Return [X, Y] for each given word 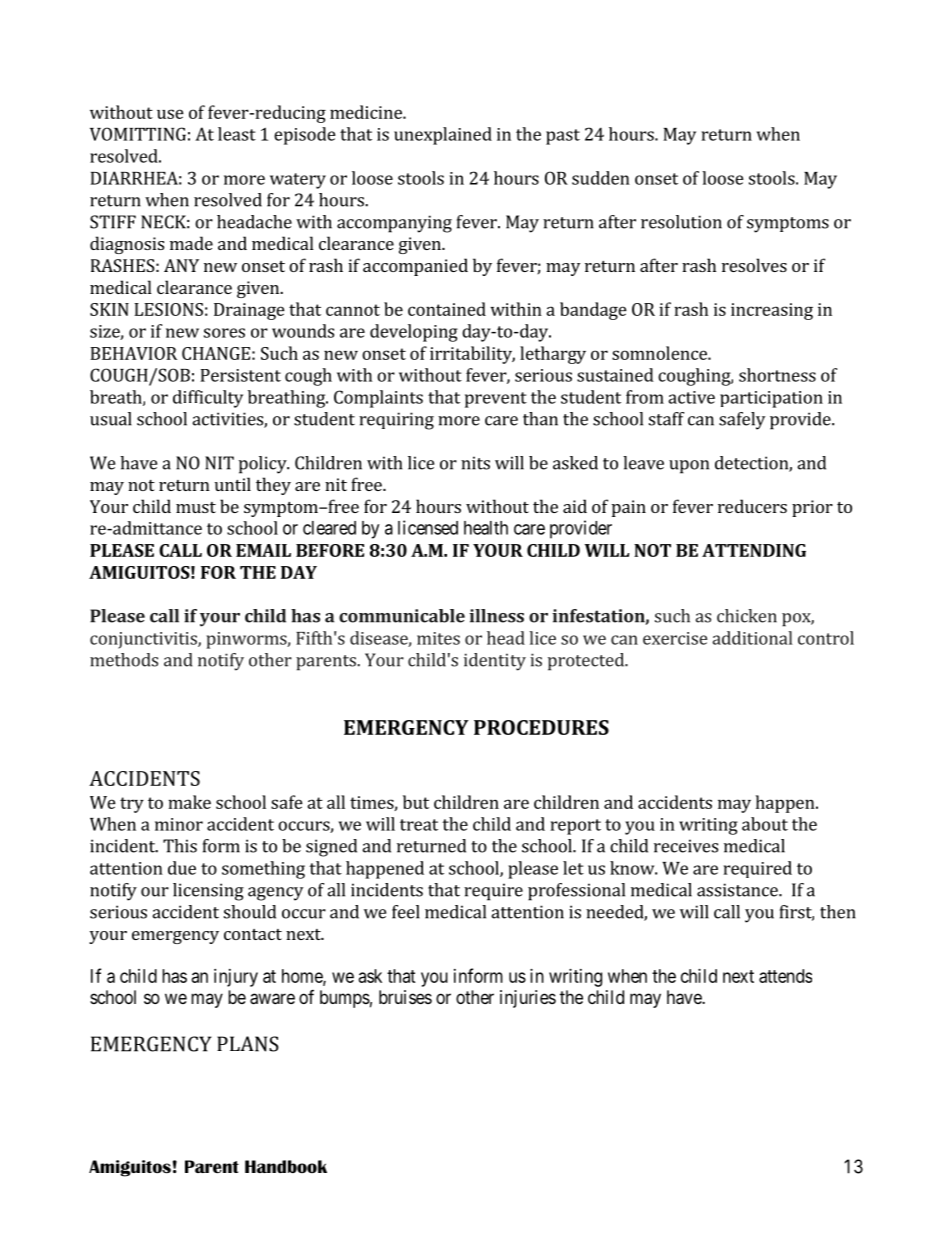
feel [406, 912]
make [189, 802]
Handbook [286, 1166]
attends [785, 976]
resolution [681, 222]
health [486, 528]
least [237, 134]
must [196, 507]
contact [253, 934]
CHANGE [216, 353]
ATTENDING [754, 550]
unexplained [443, 136]
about [765, 824]
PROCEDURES [541, 727]
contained [447, 309]
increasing [772, 311]
